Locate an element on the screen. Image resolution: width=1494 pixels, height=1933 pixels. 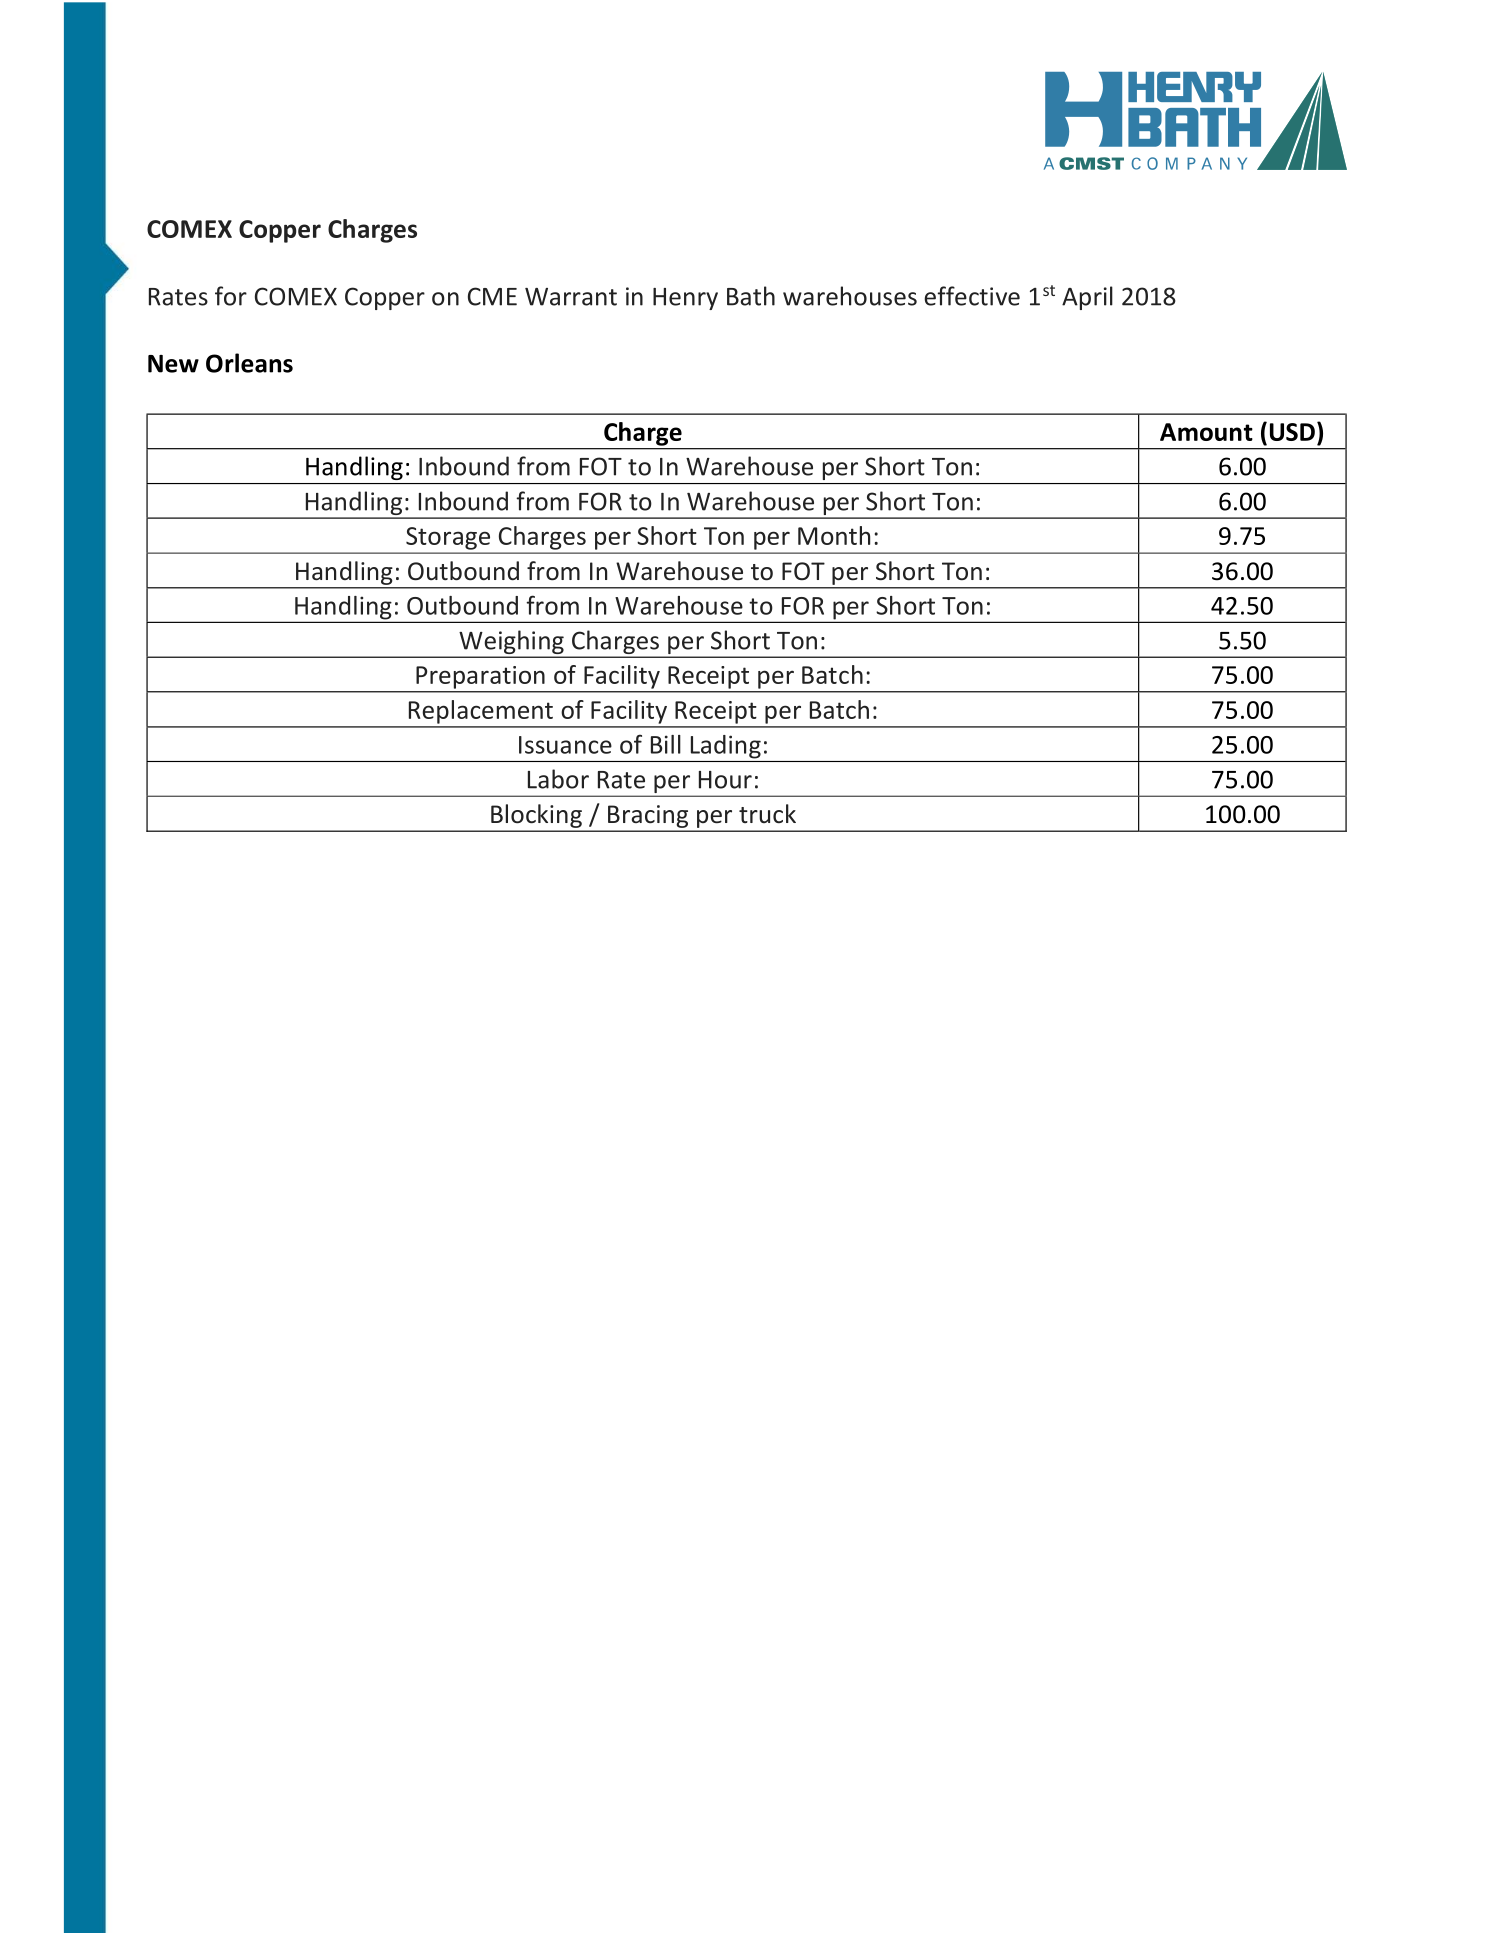
Bath is located at coordinates (751, 296).
